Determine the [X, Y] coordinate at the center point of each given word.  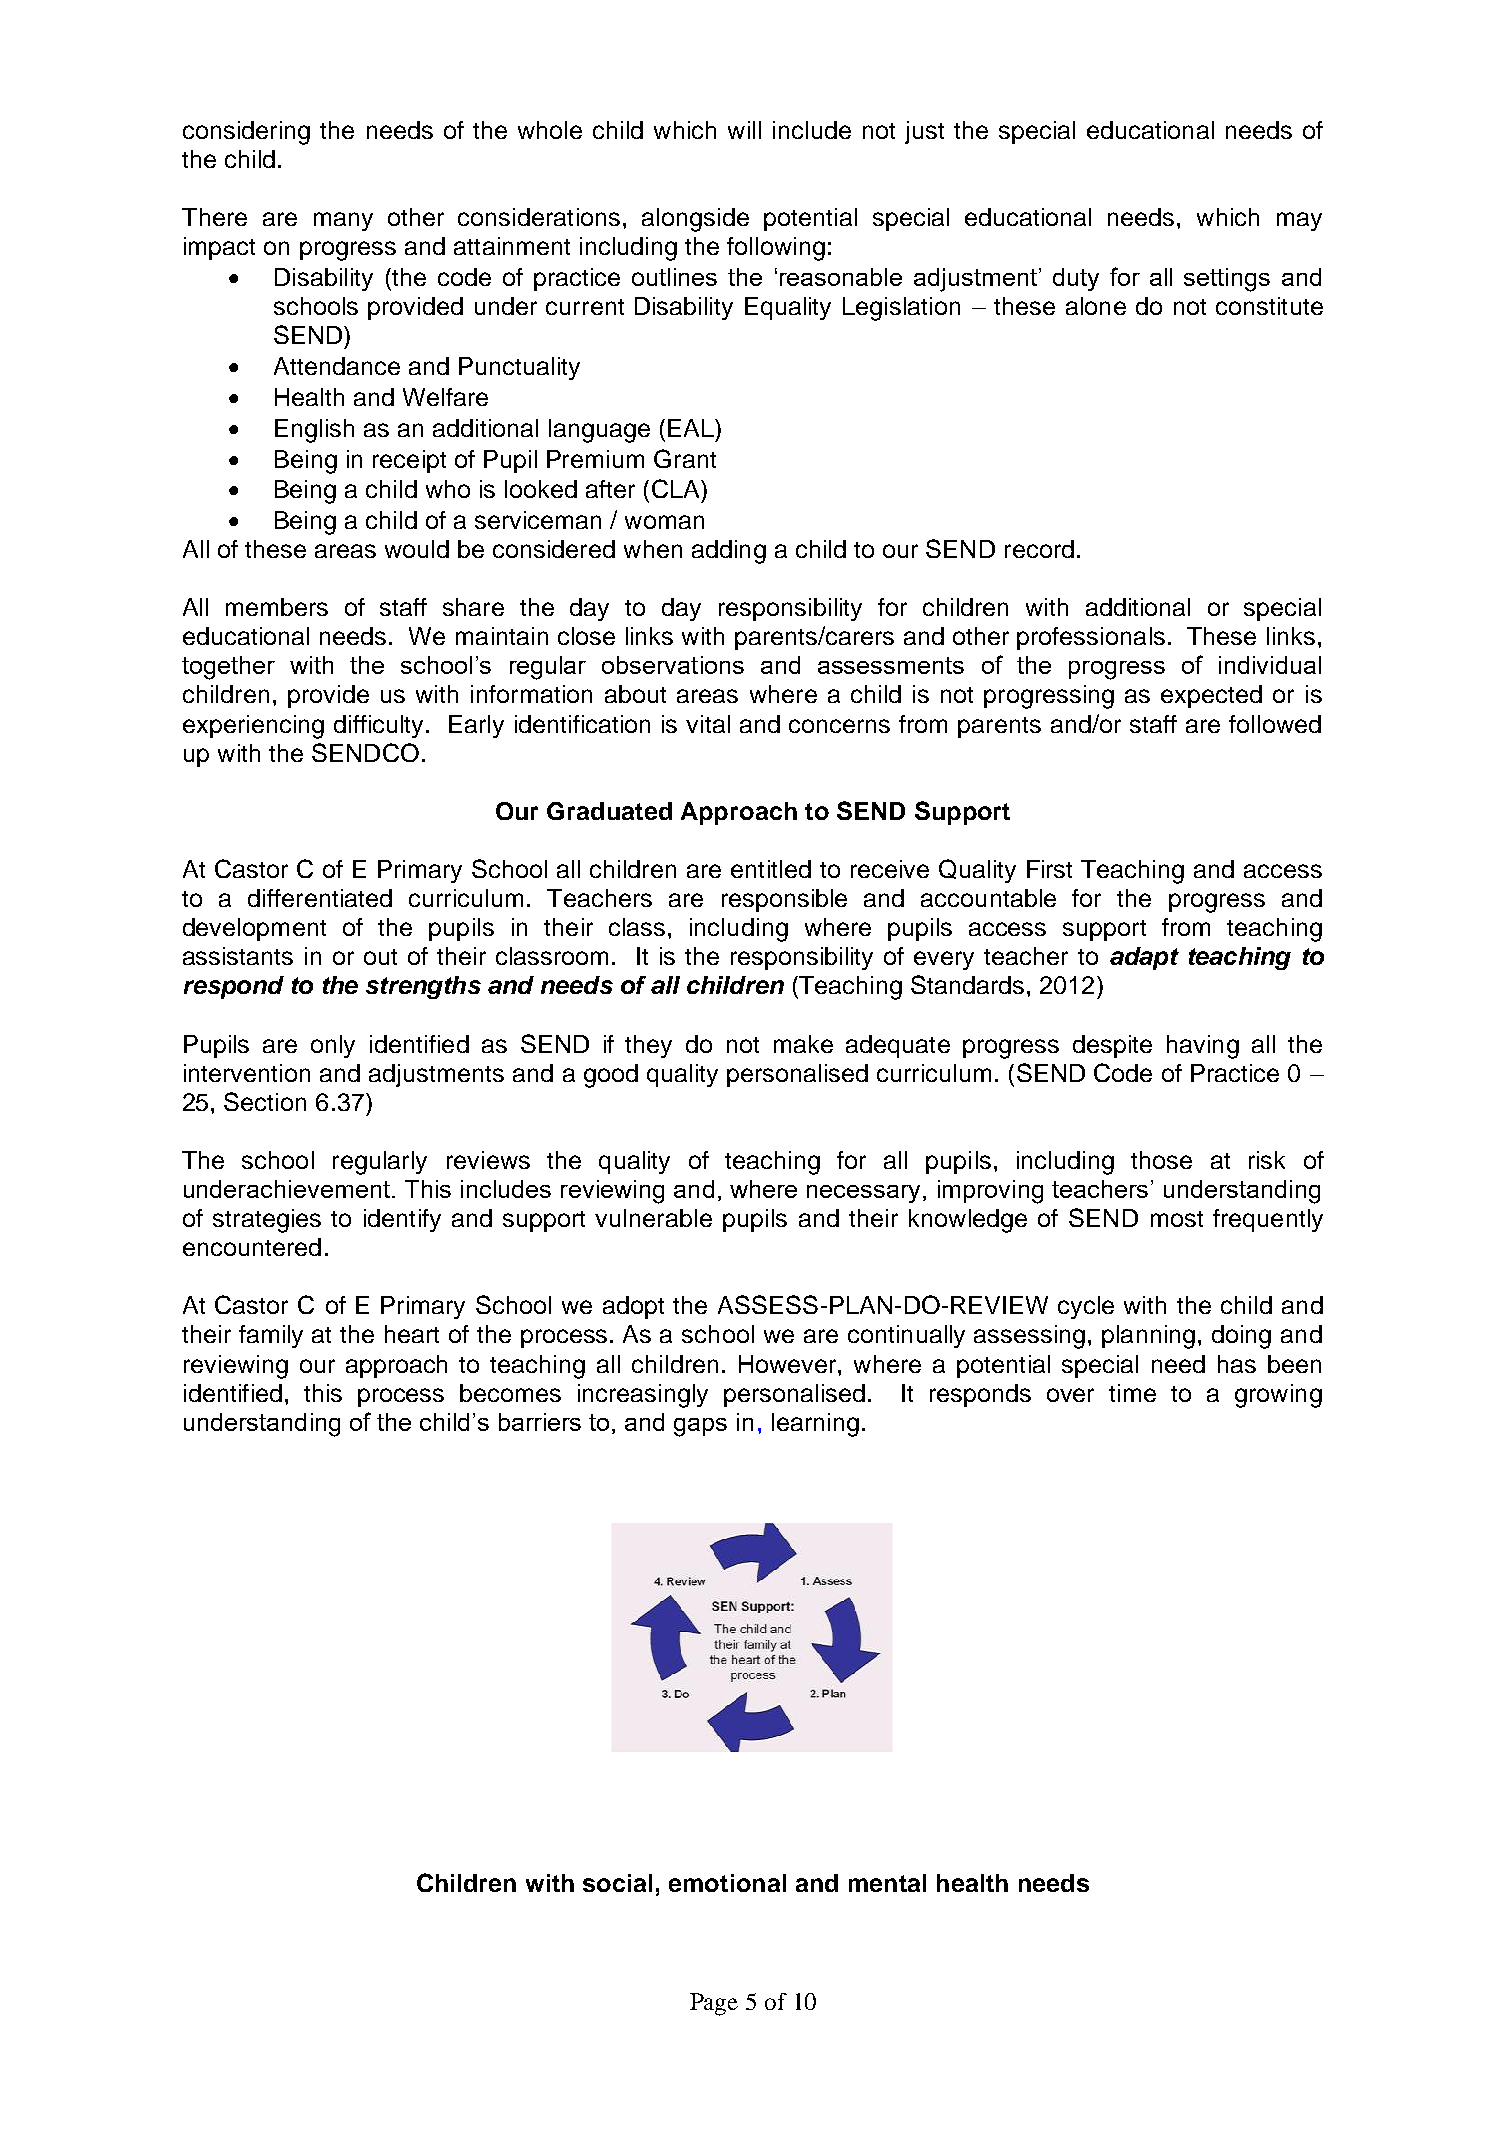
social [617, 1883]
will [744, 130]
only [333, 1046]
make [803, 1044]
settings [1227, 280]
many [343, 221]
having [1203, 1047]
